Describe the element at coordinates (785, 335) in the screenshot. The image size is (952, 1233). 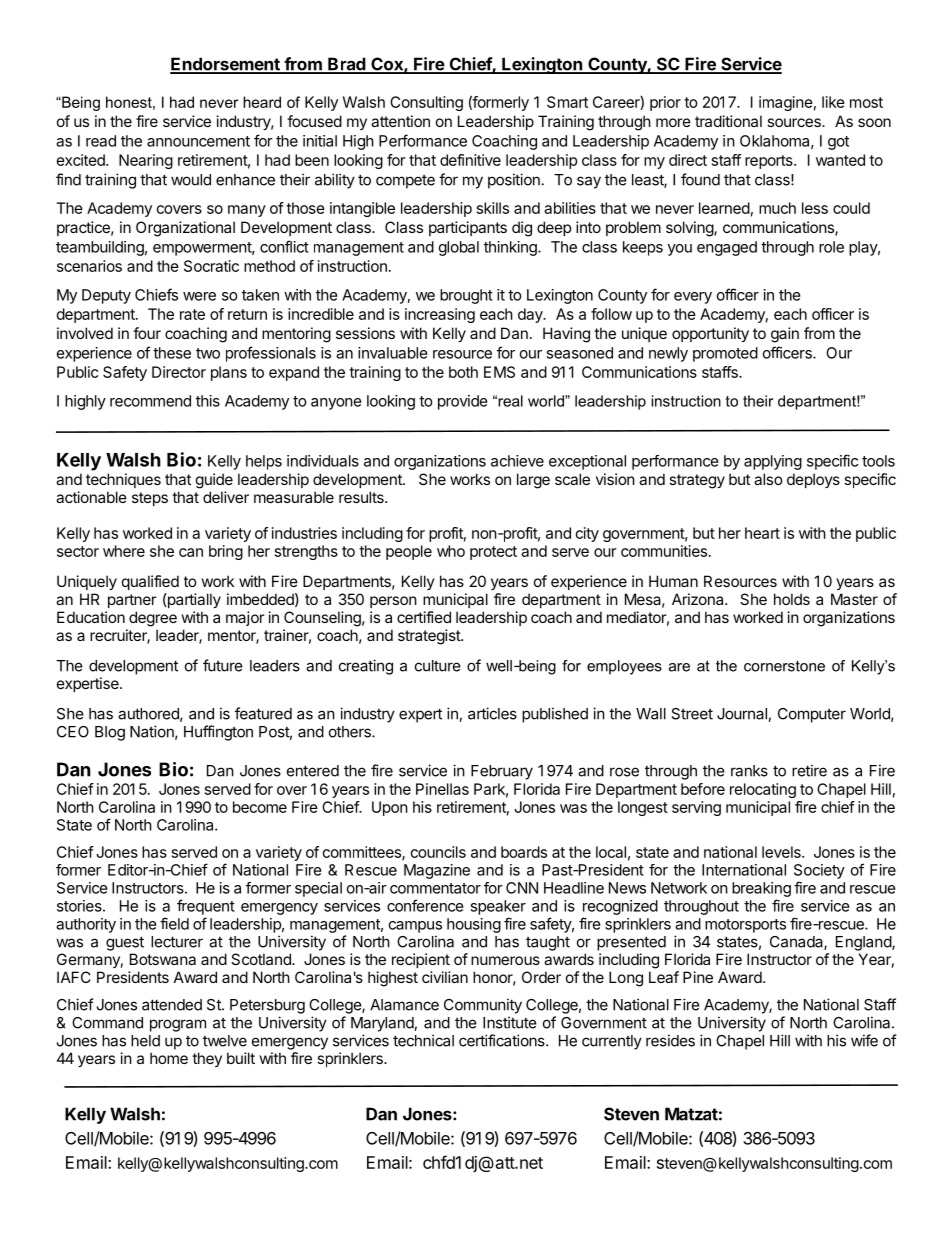
I see `gain` at that location.
